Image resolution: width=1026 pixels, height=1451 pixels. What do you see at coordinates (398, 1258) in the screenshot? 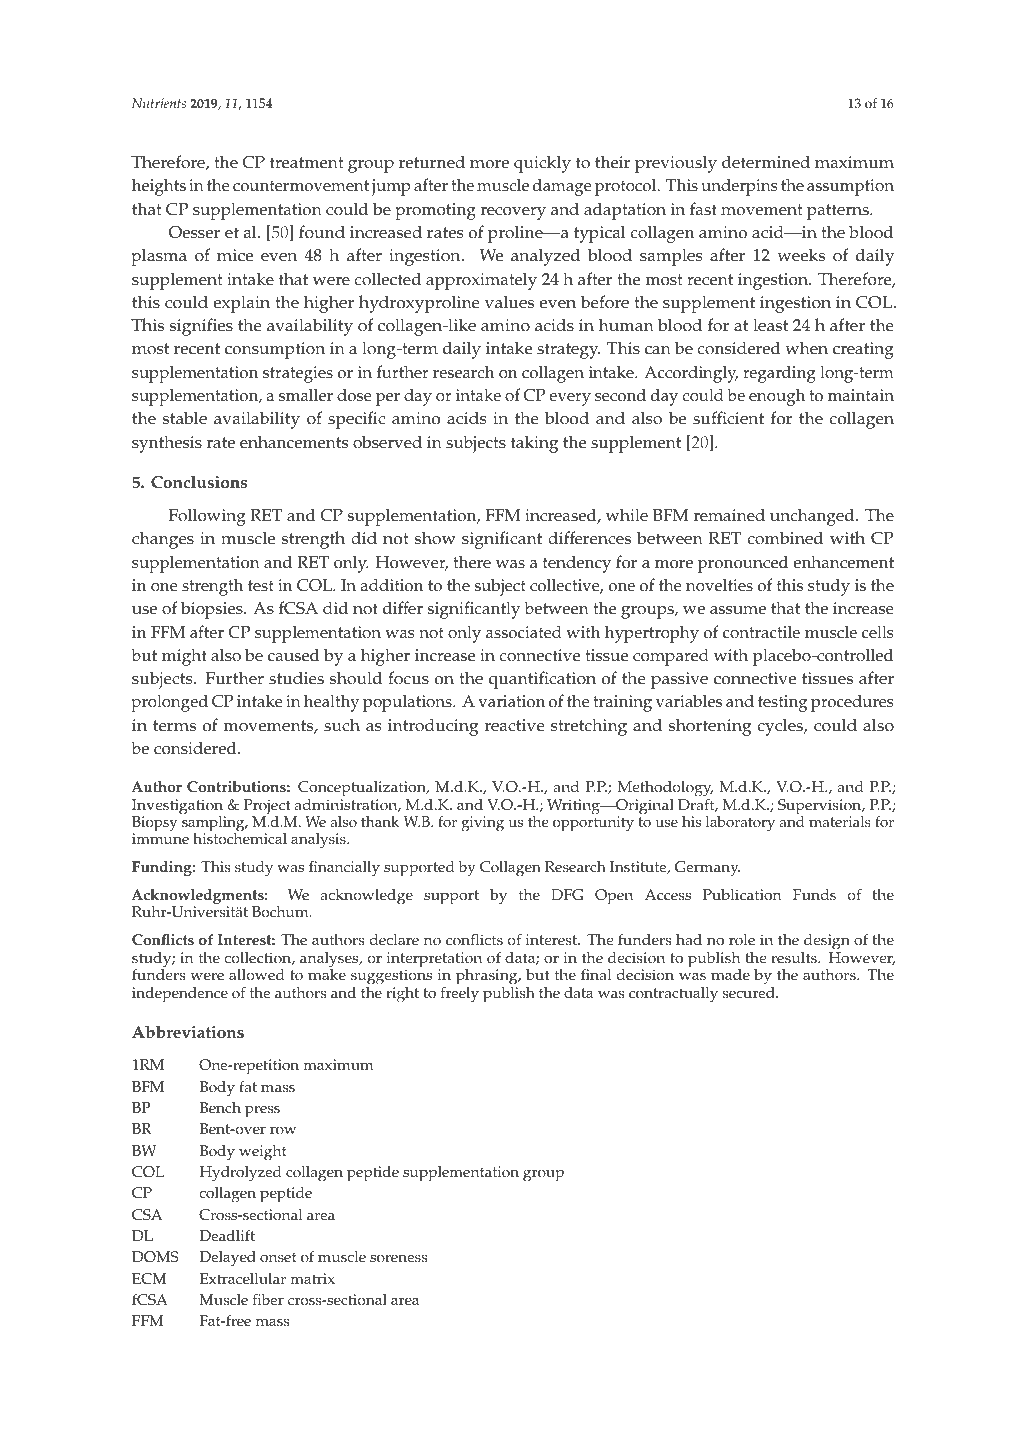
I see `soreness` at bounding box center [398, 1258].
